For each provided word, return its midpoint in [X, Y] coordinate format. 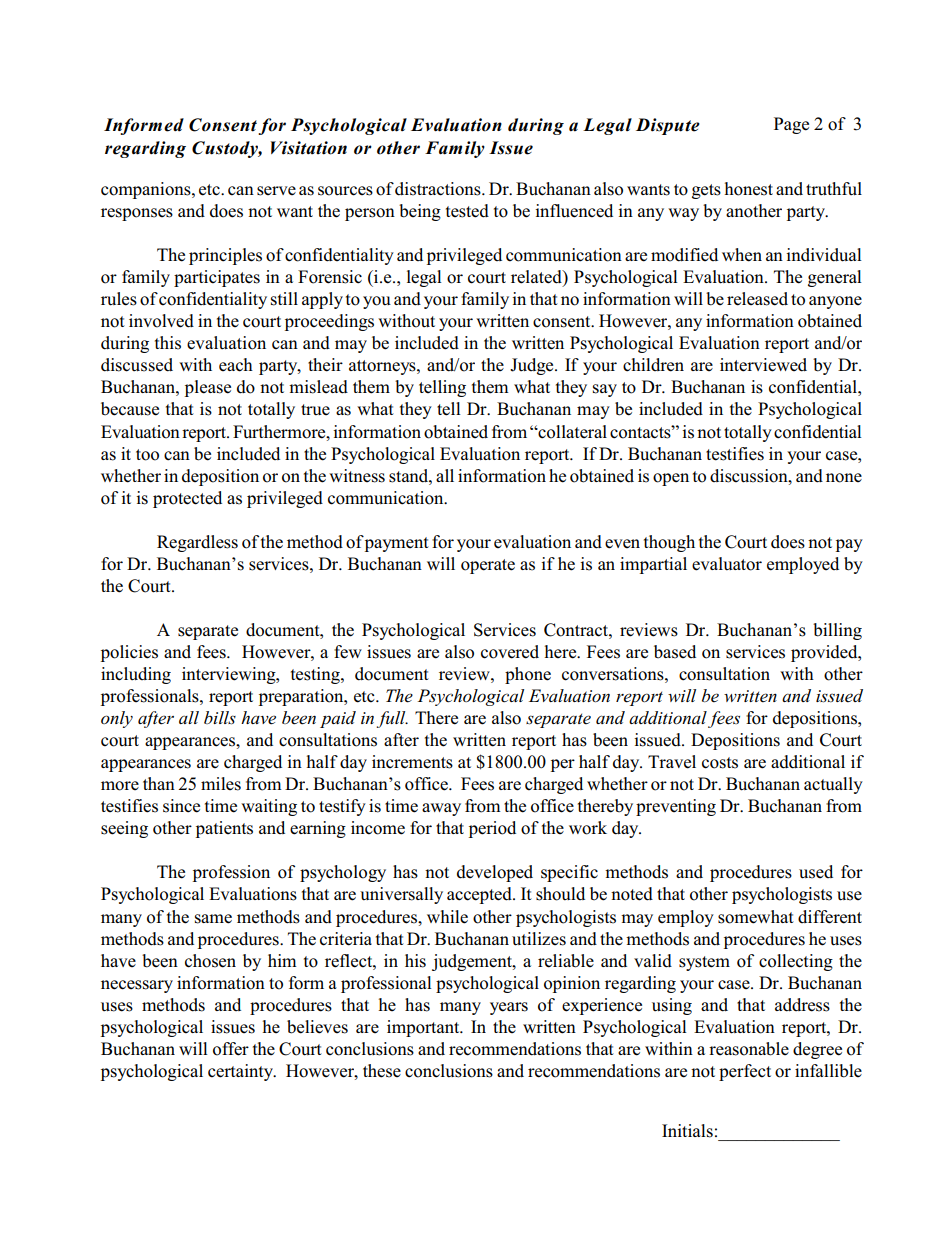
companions [147, 190]
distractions [439, 189]
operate [488, 566]
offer [231, 1049]
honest [749, 189]
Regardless [197, 543]
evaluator [727, 564]
